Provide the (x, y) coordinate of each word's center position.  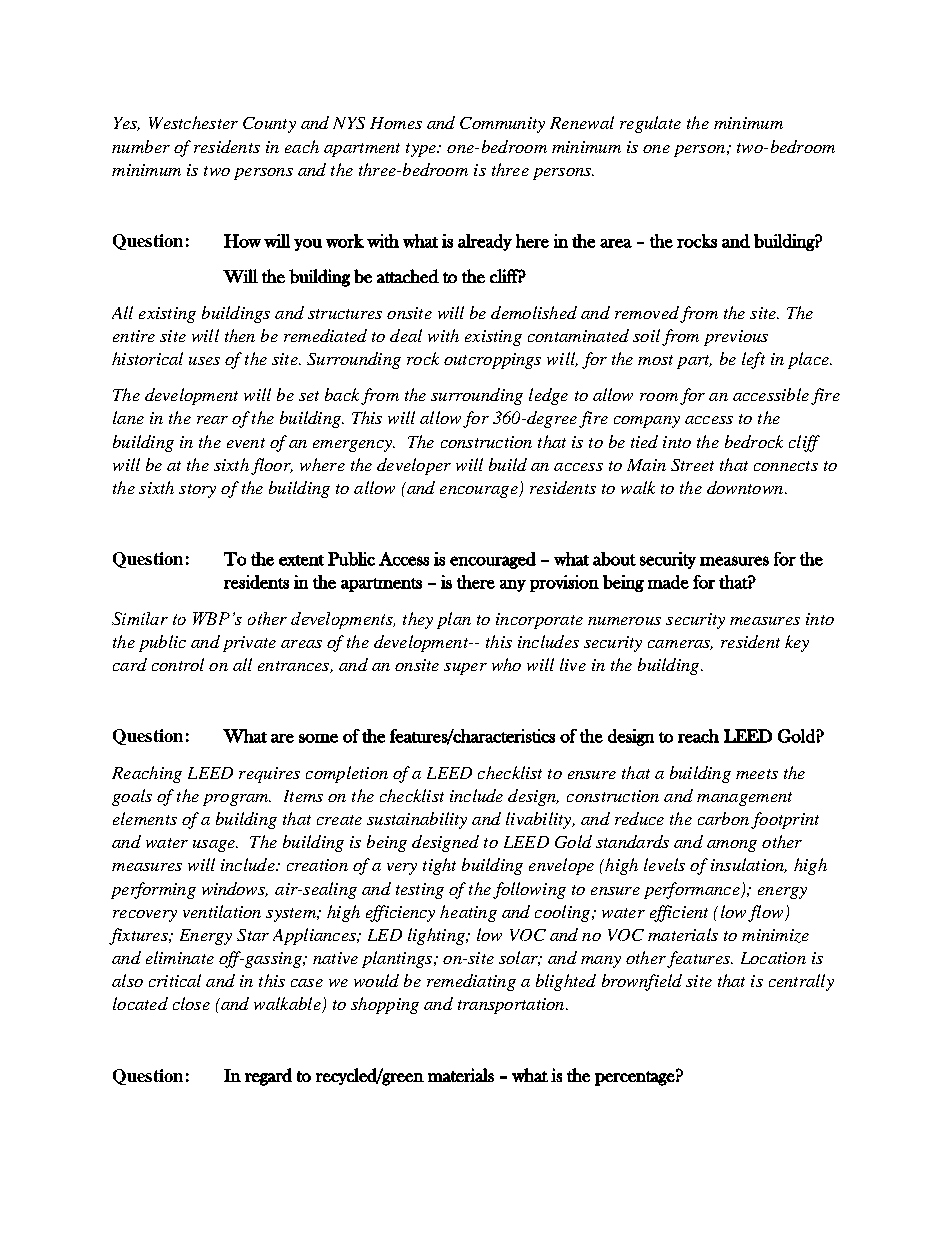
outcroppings (492, 361)
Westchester (193, 122)
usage (215, 846)
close (191, 1003)
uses (204, 361)
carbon (723, 818)
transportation (512, 1006)
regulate (650, 124)
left (753, 360)
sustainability (417, 820)
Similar (140, 618)
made (668, 582)
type (422, 150)
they (418, 620)
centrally (801, 982)
